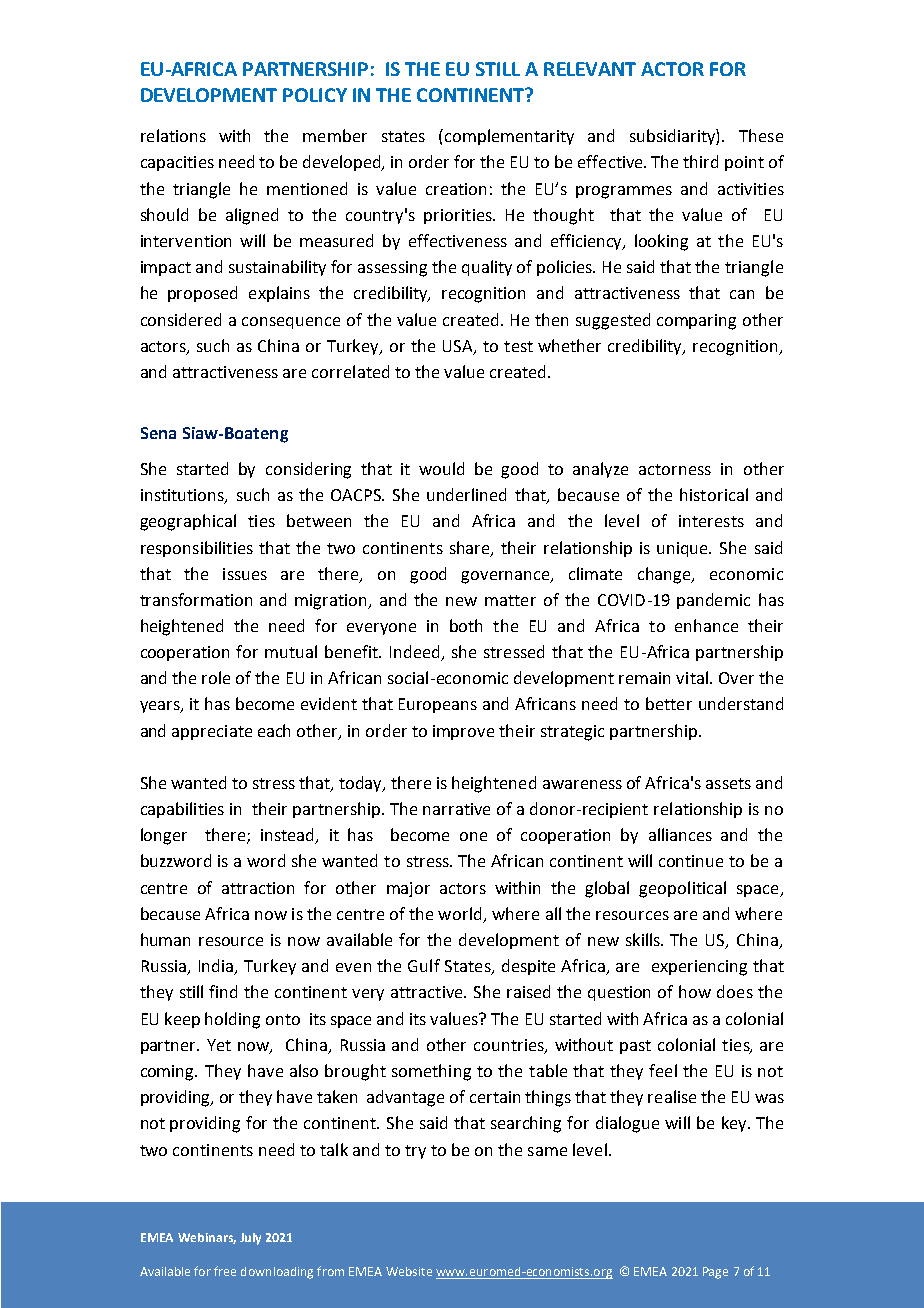 This image has width=924, height=1308. I want to click on complementarity, so click(509, 137).
